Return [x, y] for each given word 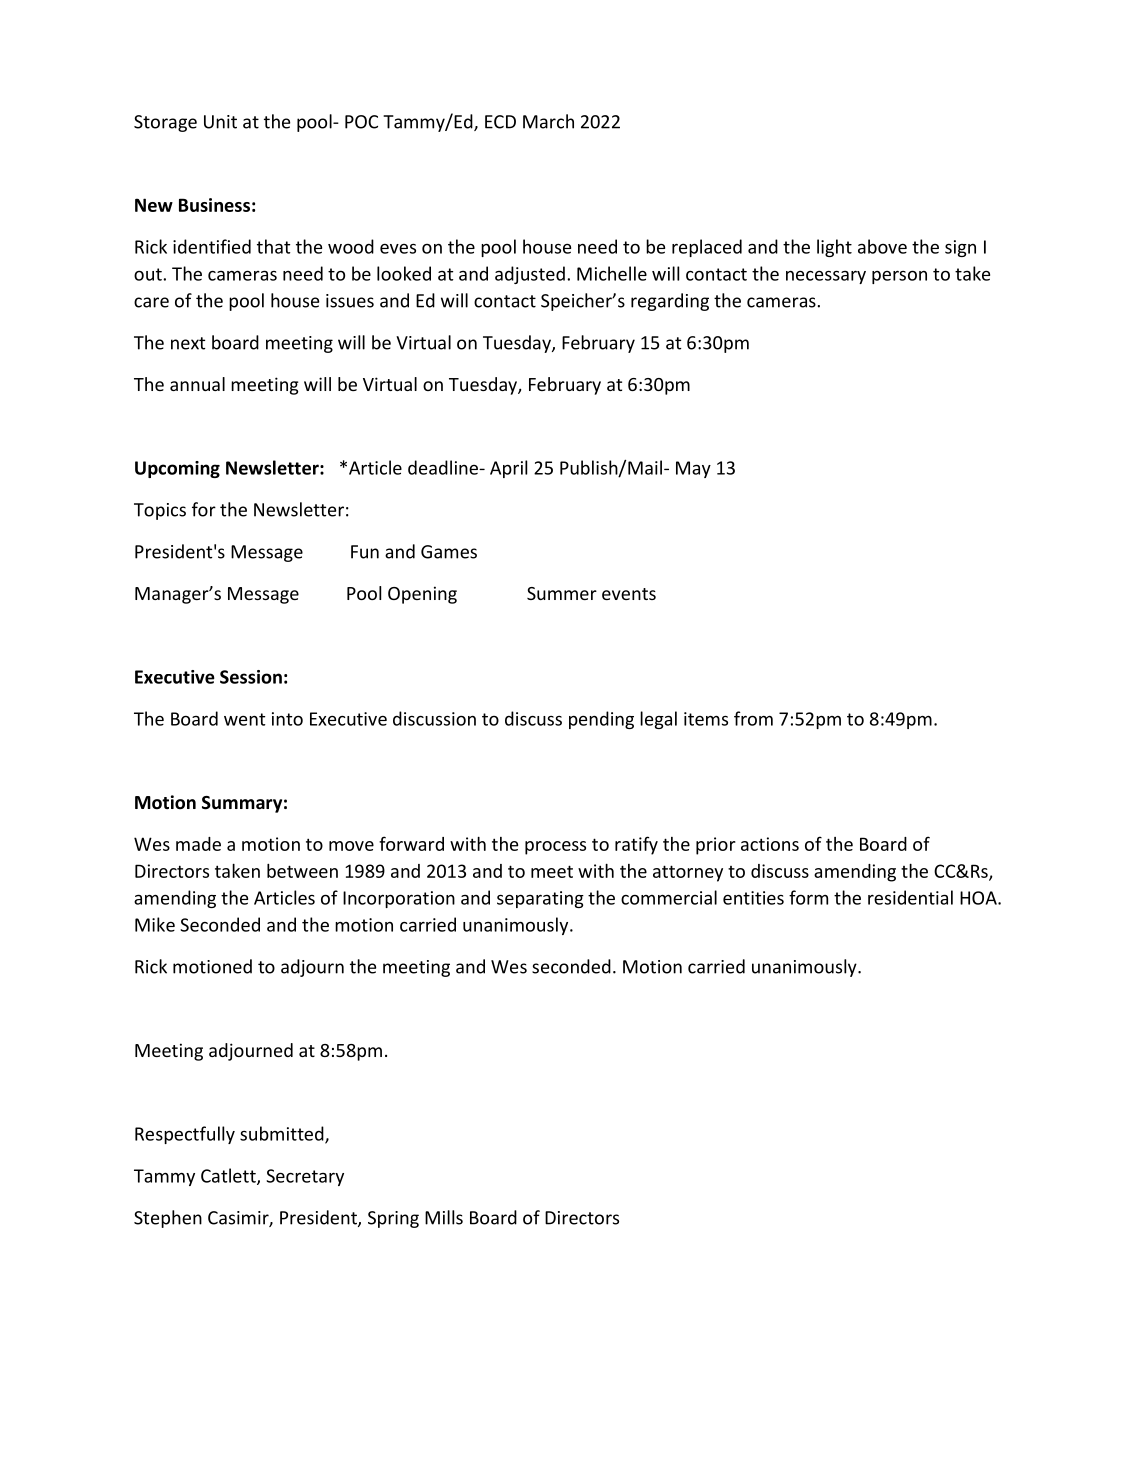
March [548, 121]
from [753, 718]
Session [251, 677]
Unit [220, 122]
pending [601, 720]
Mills [444, 1217]
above [882, 246]
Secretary [305, 1177]
